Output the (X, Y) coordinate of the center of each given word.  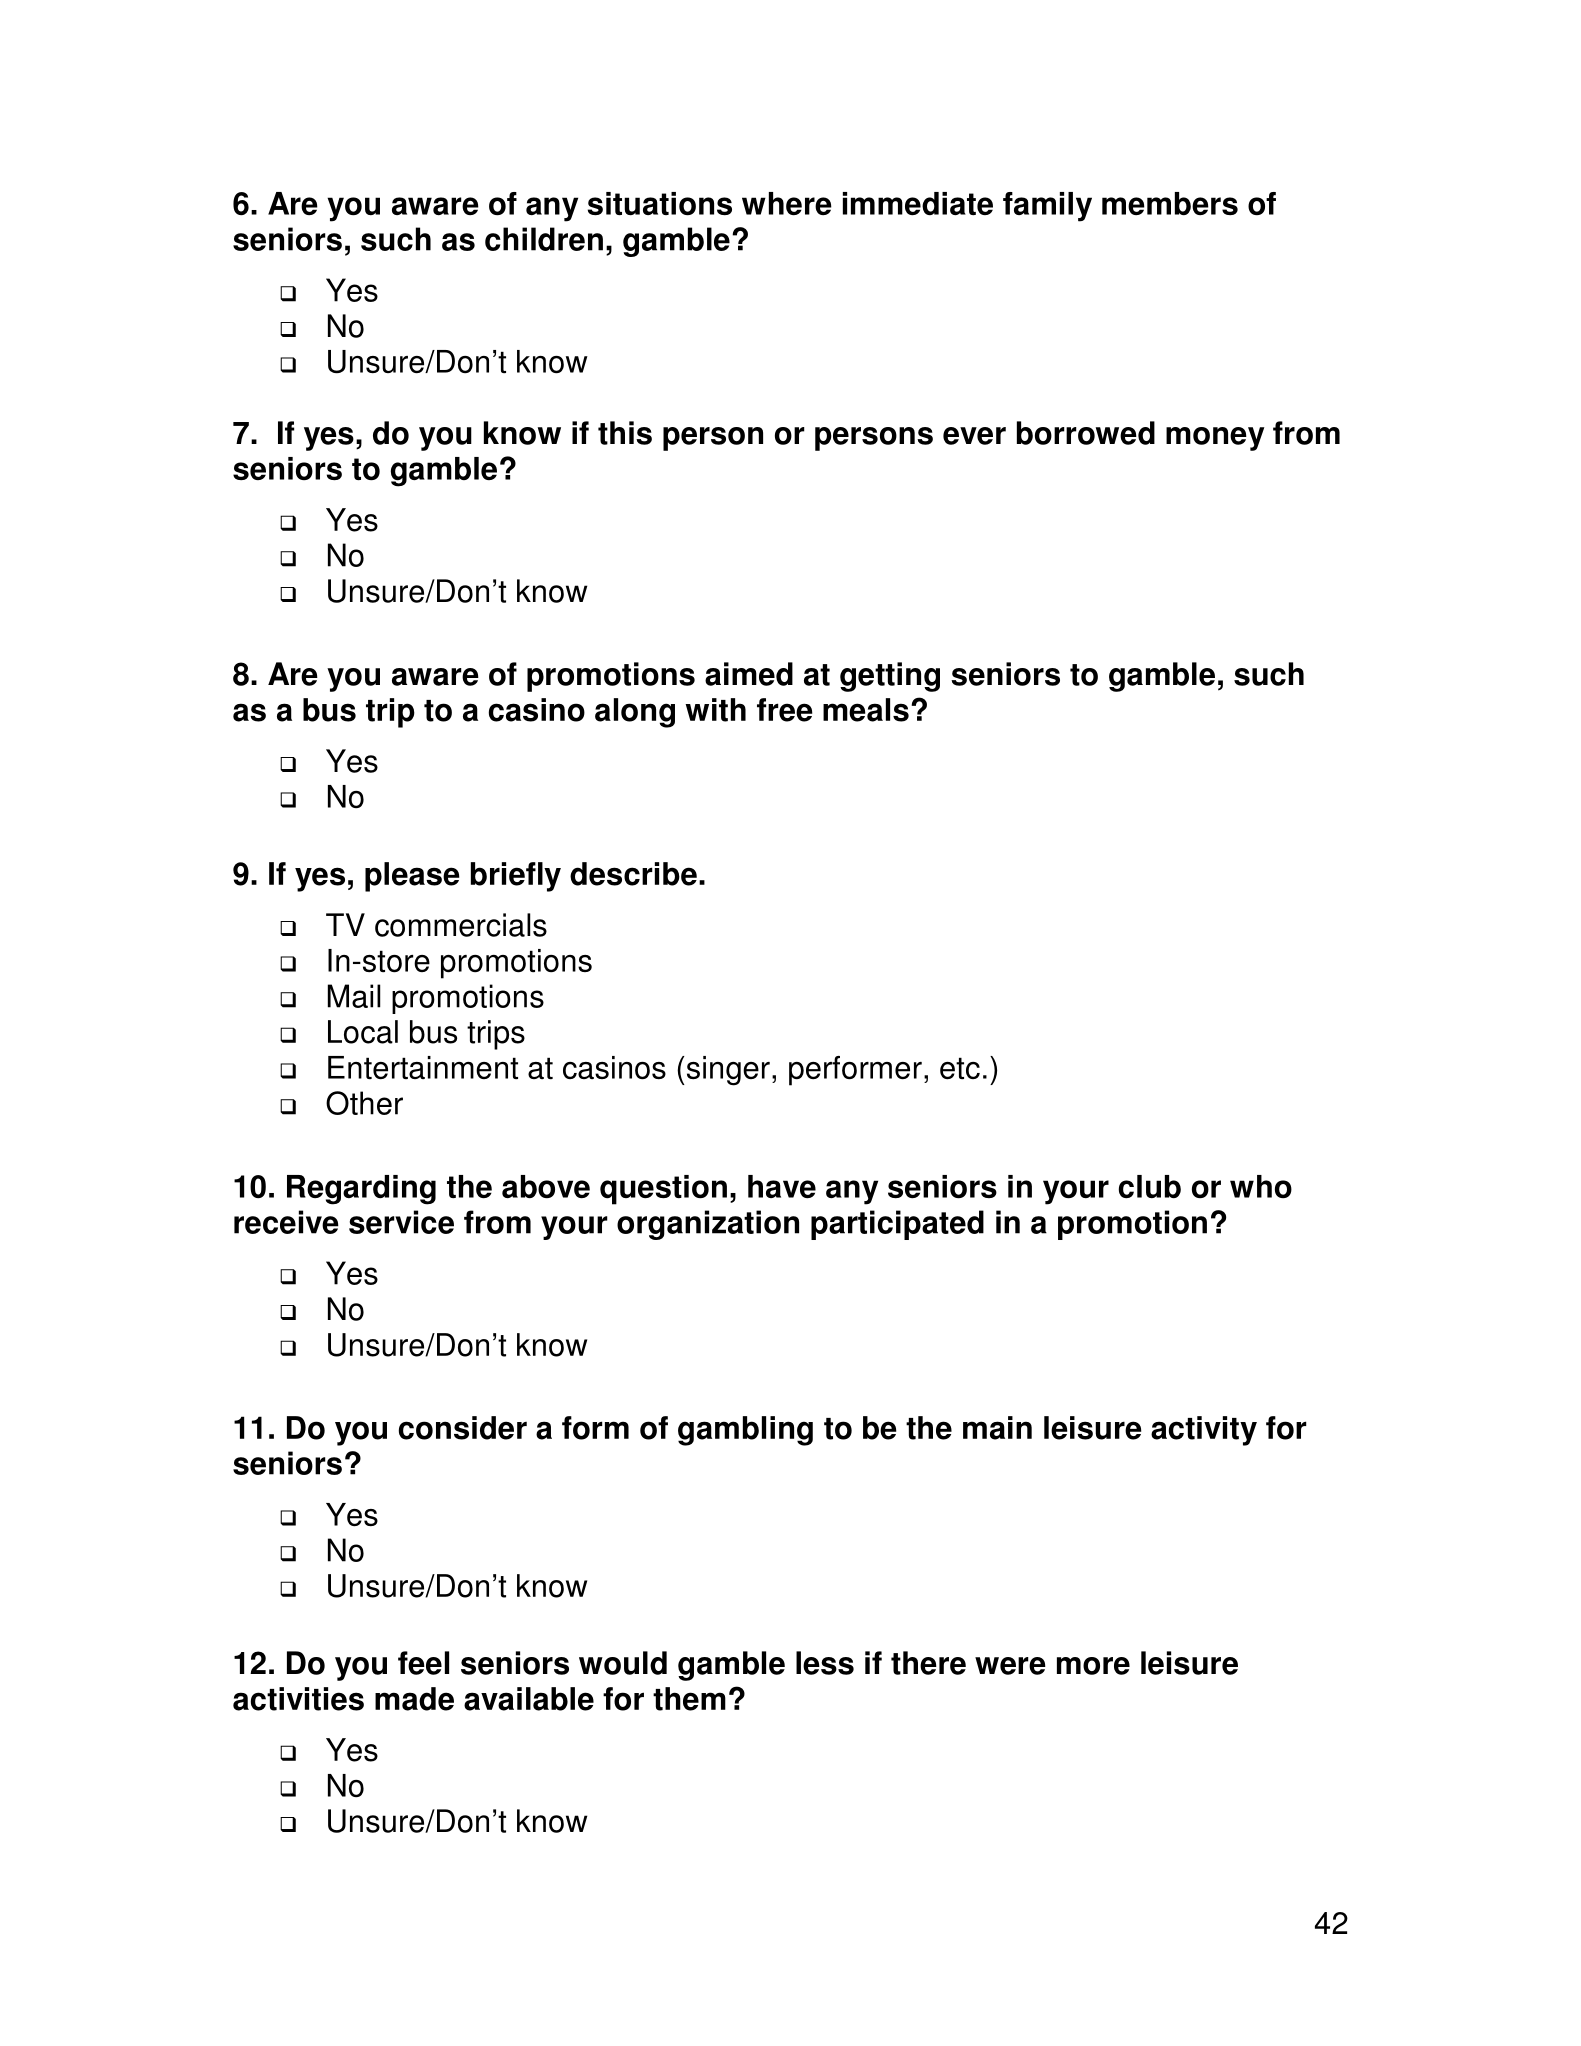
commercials (461, 925)
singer (727, 1071)
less (825, 1663)
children (544, 239)
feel (423, 1663)
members (1170, 203)
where (787, 203)
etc (960, 1068)
